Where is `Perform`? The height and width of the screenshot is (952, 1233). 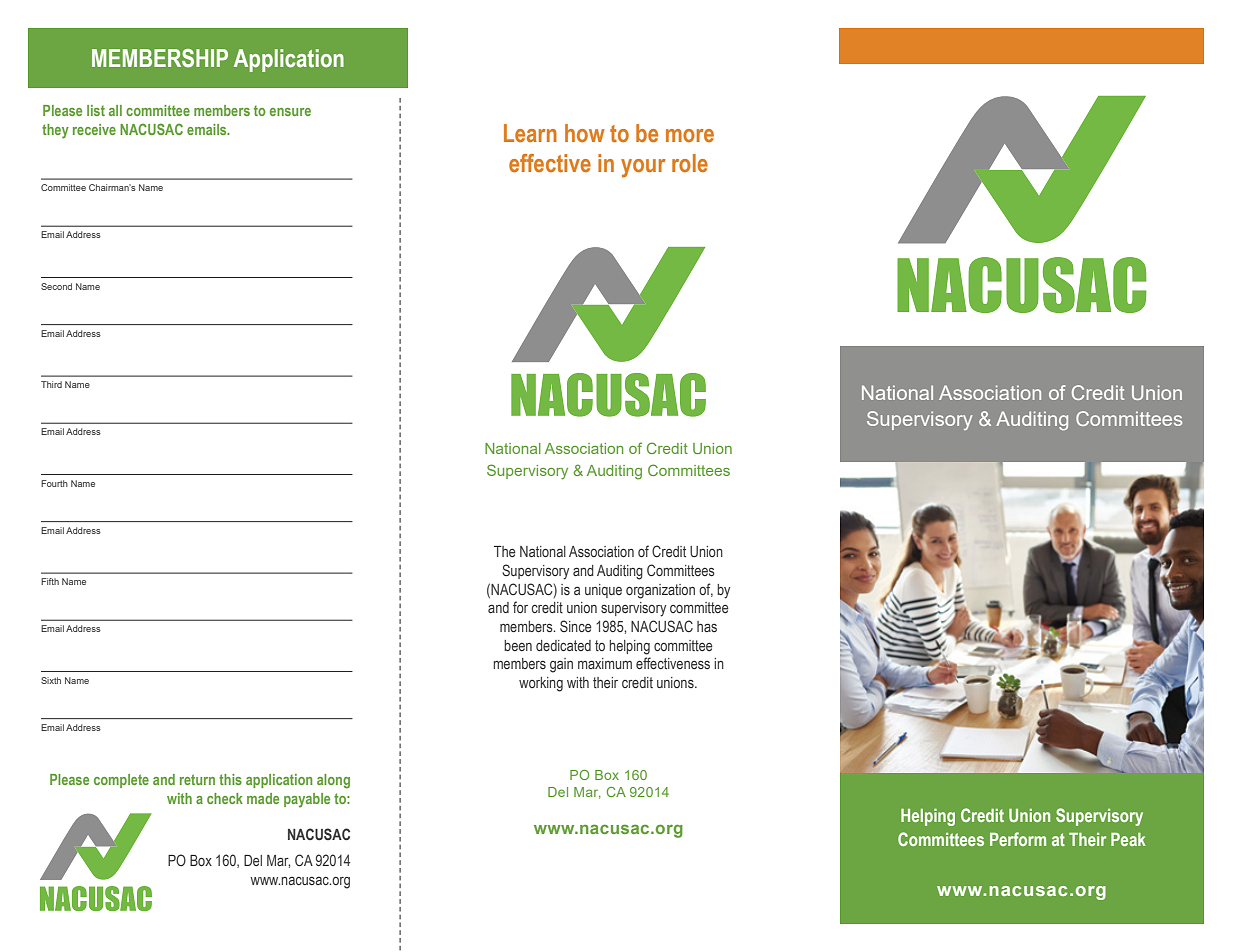
Perform is located at coordinates (1018, 839).
